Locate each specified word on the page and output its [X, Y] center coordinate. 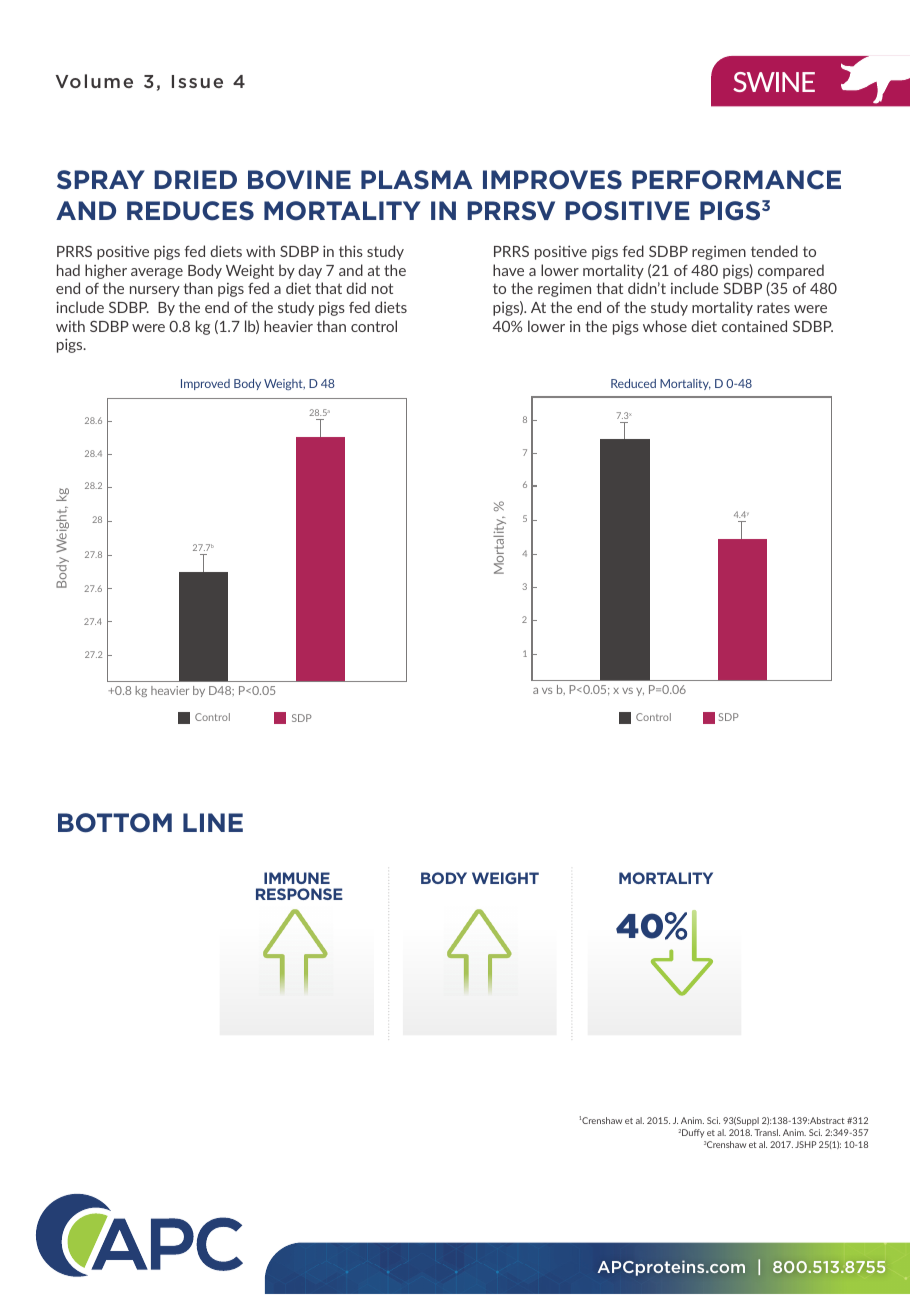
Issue [197, 81]
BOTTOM [115, 823]
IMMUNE [297, 878]
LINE [213, 822]
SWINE [774, 82]
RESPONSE [299, 894]
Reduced [633, 383]
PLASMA [416, 179]
